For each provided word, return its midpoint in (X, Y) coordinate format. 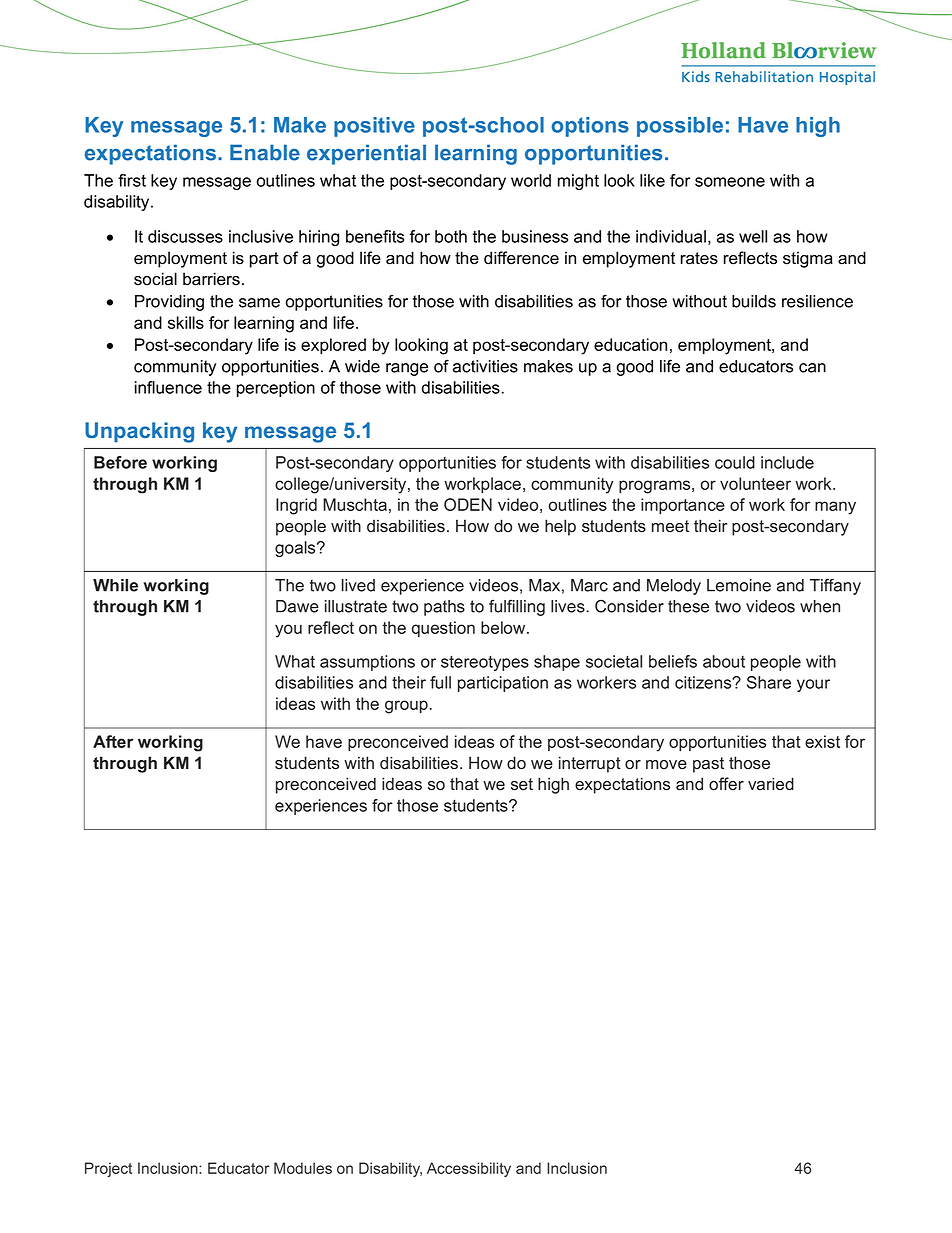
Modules (303, 1168)
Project (108, 1169)
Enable (265, 152)
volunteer (755, 483)
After (113, 741)
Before (120, 462)
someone (730, 182)
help (560, 527)
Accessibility (469, 1169)
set (522, 784)
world (531, 180)
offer (726, 784)
